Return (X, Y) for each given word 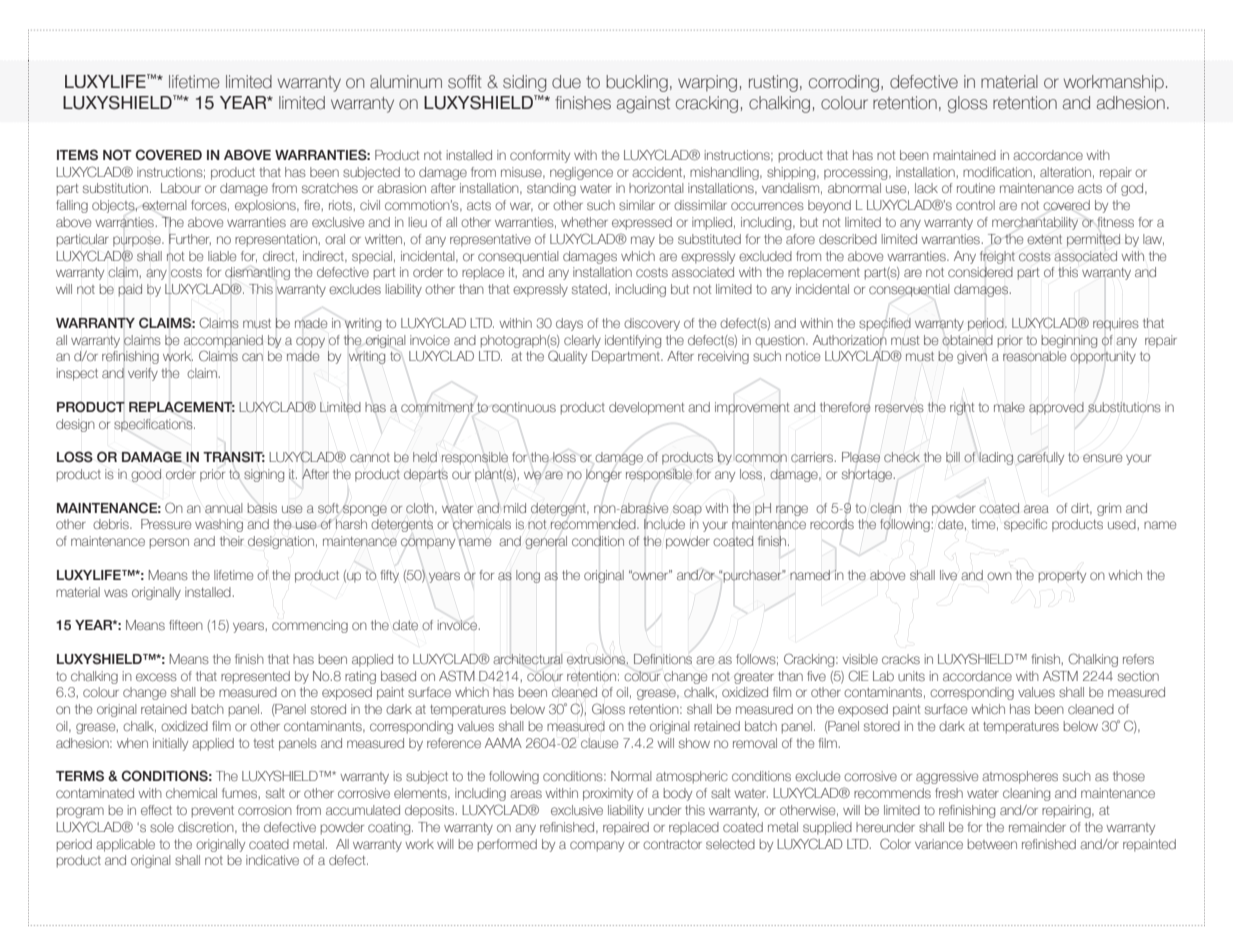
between (992, 844)
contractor (672, 844)
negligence (581, 173)
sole (162, 827)
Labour (181, 188)
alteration (1065, 172)
